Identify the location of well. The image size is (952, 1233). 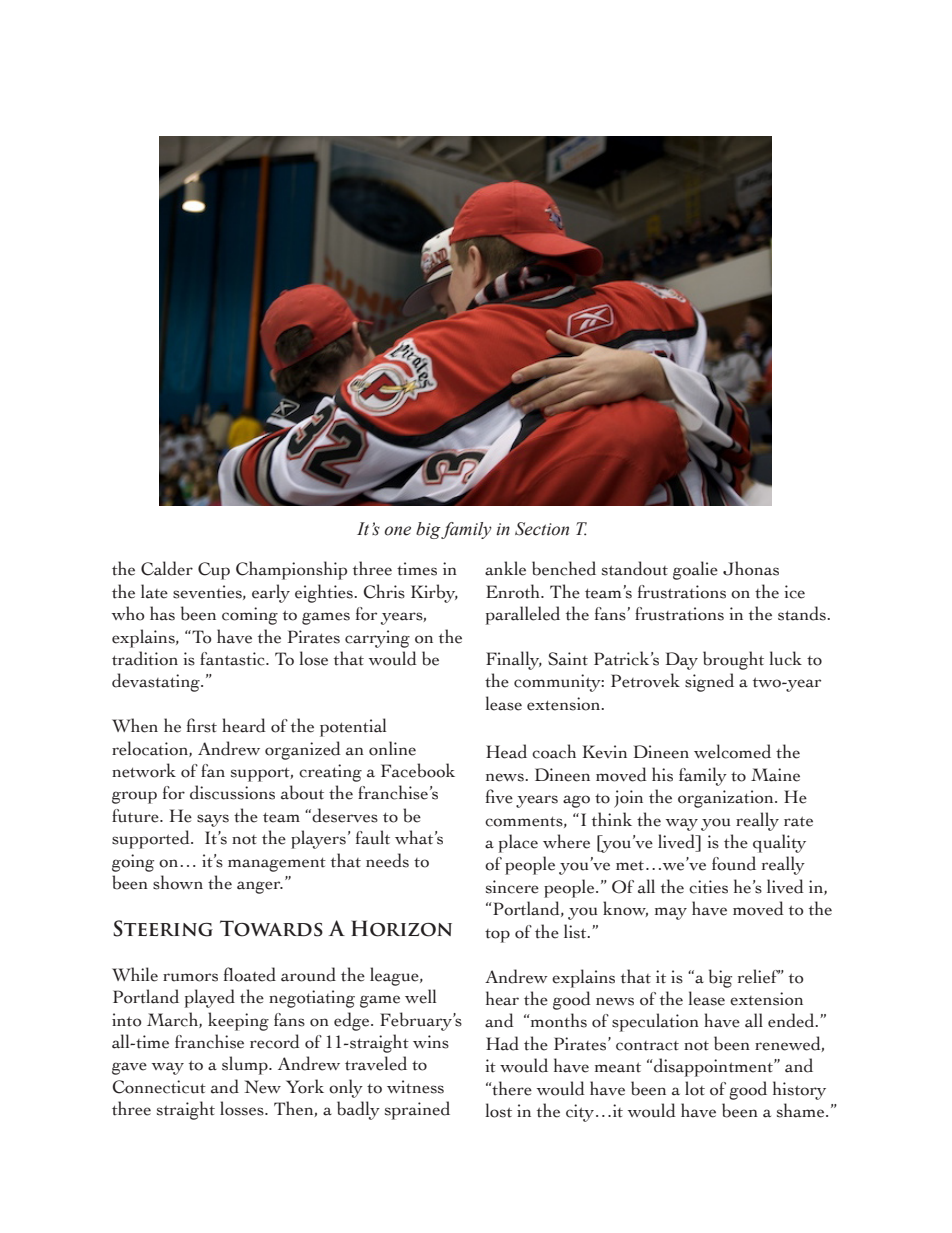
(420, 996).
